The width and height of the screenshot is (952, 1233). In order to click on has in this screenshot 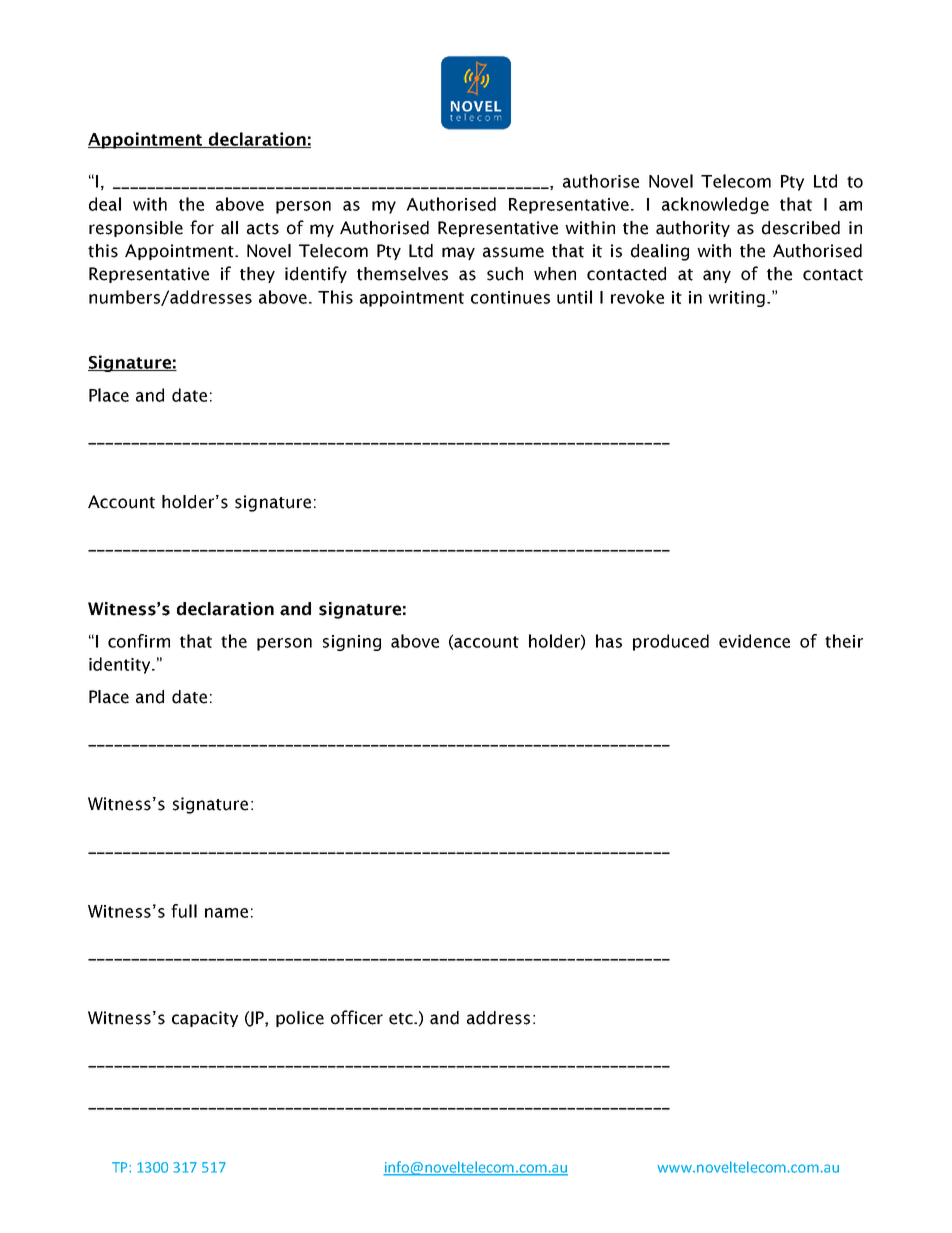, I will do `click(609, 641)`.
